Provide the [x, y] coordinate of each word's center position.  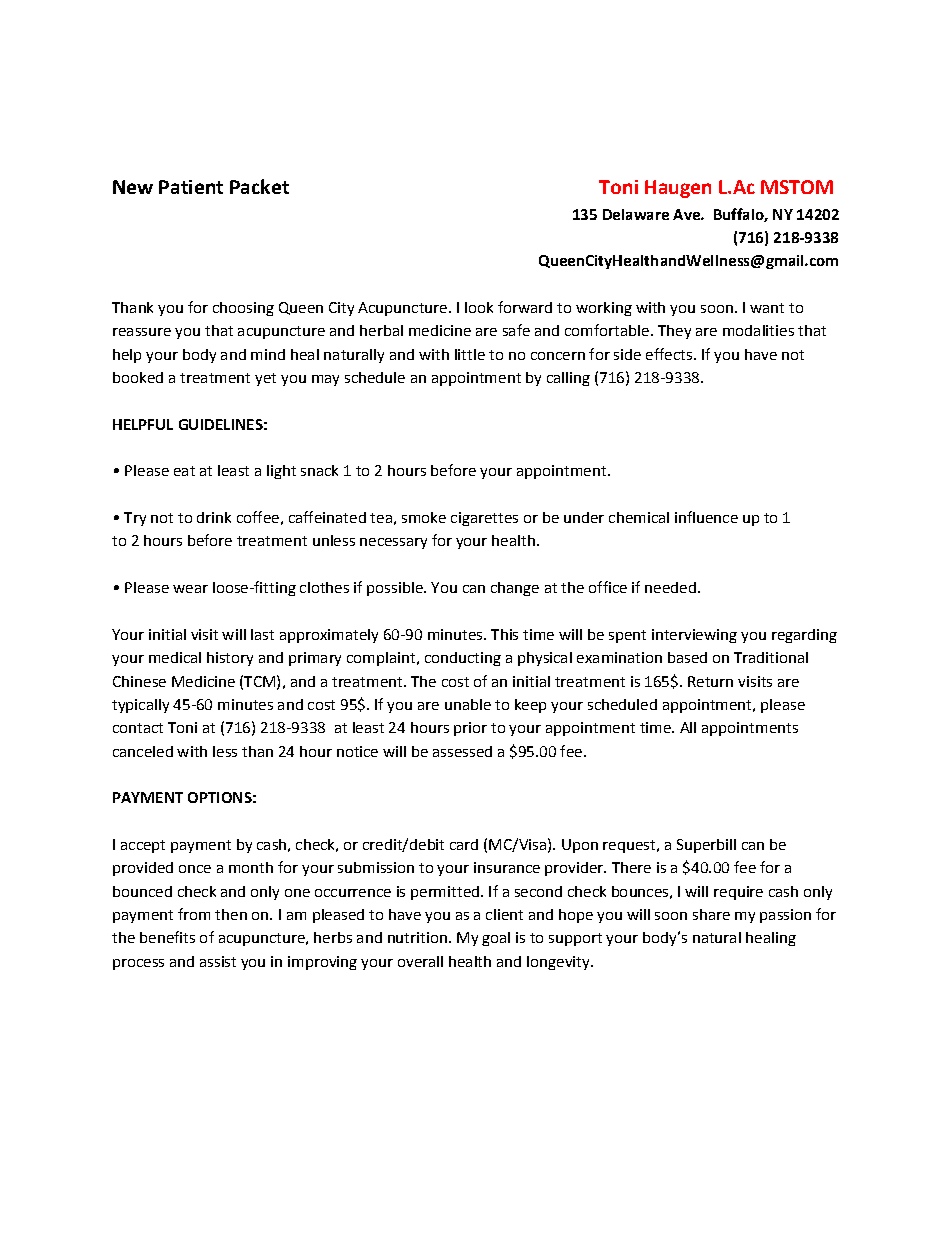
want [767, 308]
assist [218, 961]
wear [190, 589]
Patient [191, 187]
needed [670, 587]
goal [496, 939]
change [515, 589]
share [711, 914]
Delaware [636, 214]
